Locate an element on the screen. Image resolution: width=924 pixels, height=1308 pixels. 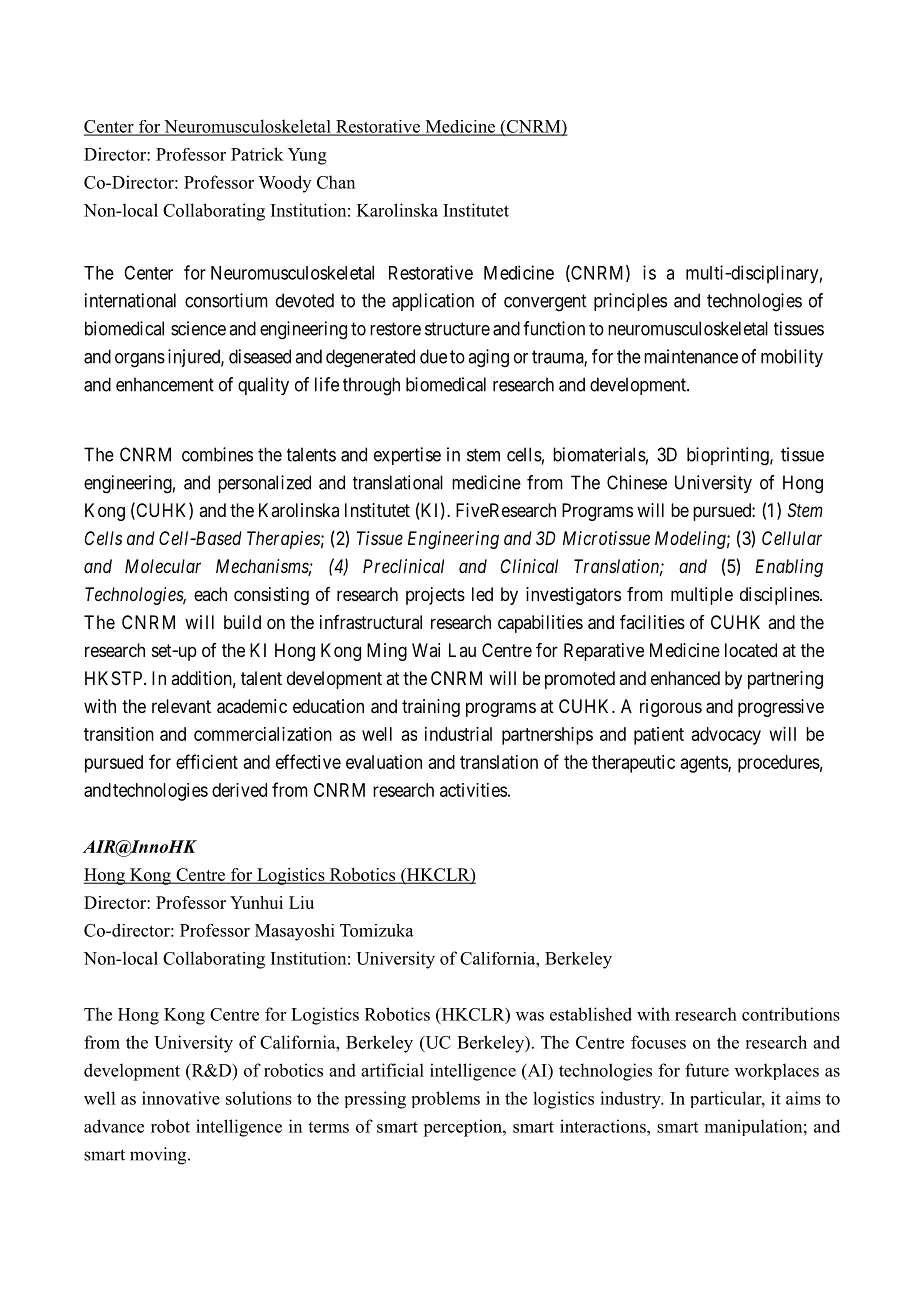
problems is located at coordinates (446, 1099).
